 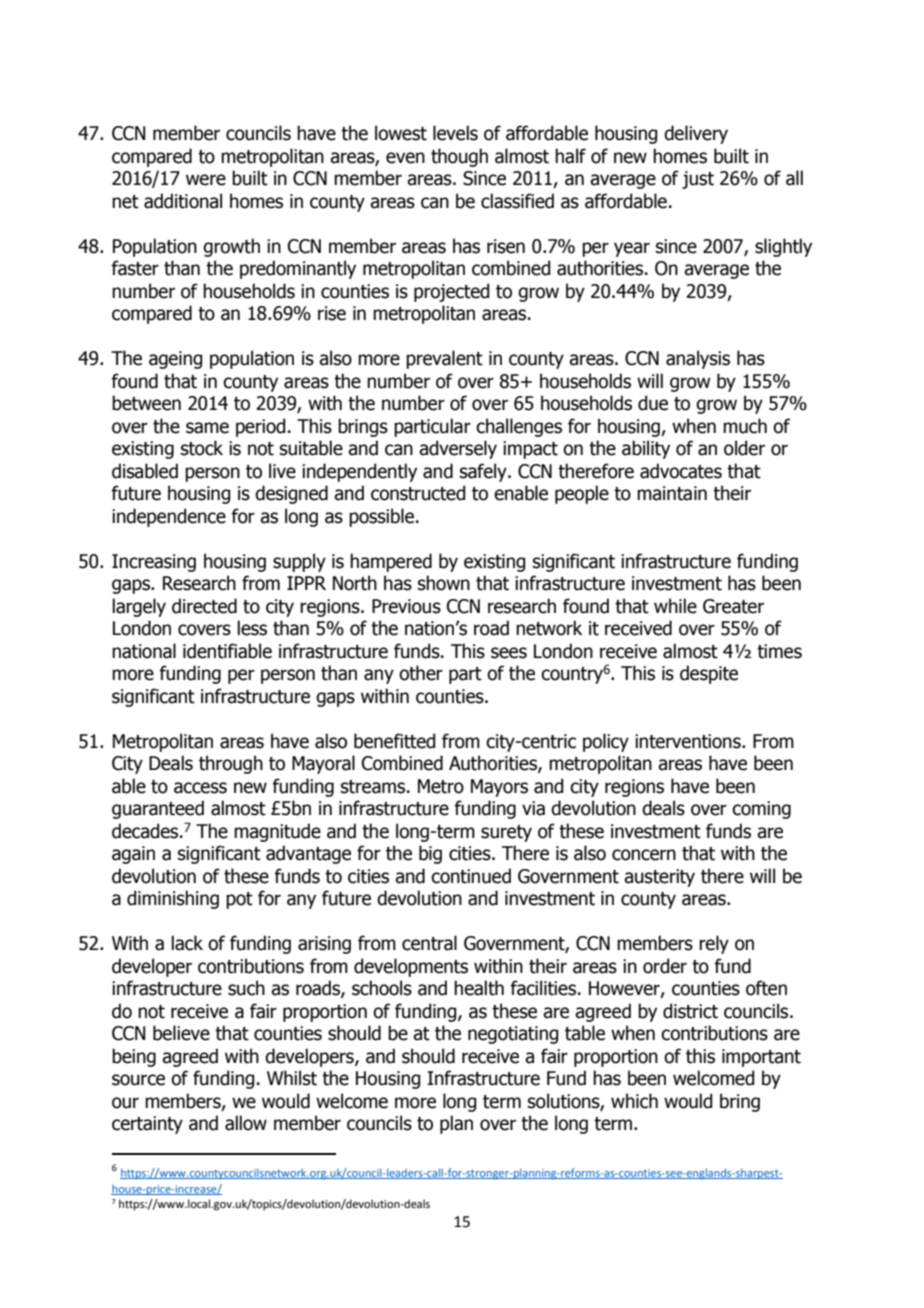 I want to click on negotiating, so click(x=513, y=1035).
